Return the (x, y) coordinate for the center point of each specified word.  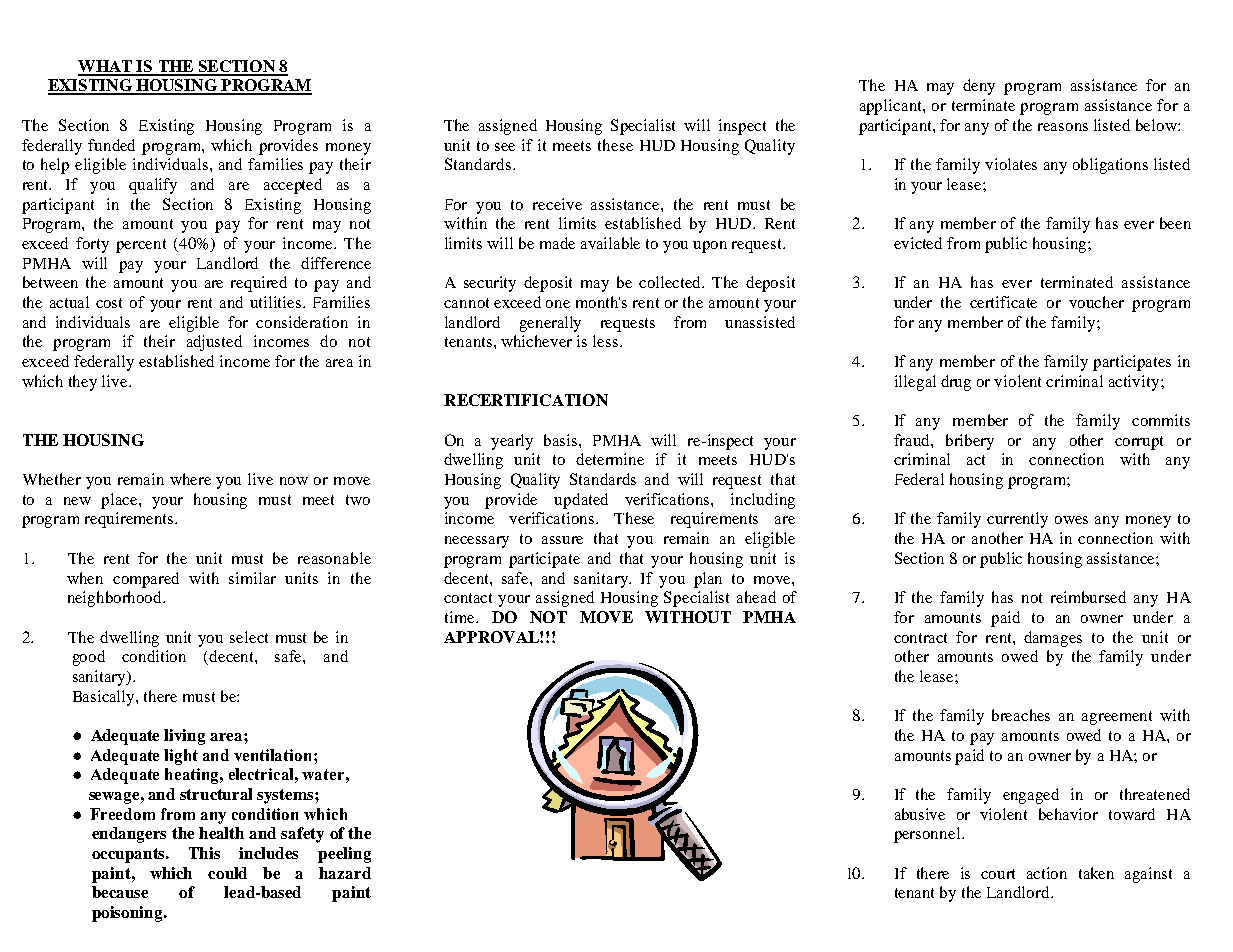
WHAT (106, 67)
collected (671, 282)
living (184, 737)
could (227, 873)
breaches (1021, 715)
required (259, 284)
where (190, 479)
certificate (1003, 302)
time (461, 617)
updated (581, 501)
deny (979, 87)
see (505, 147)
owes (1071, 520)
